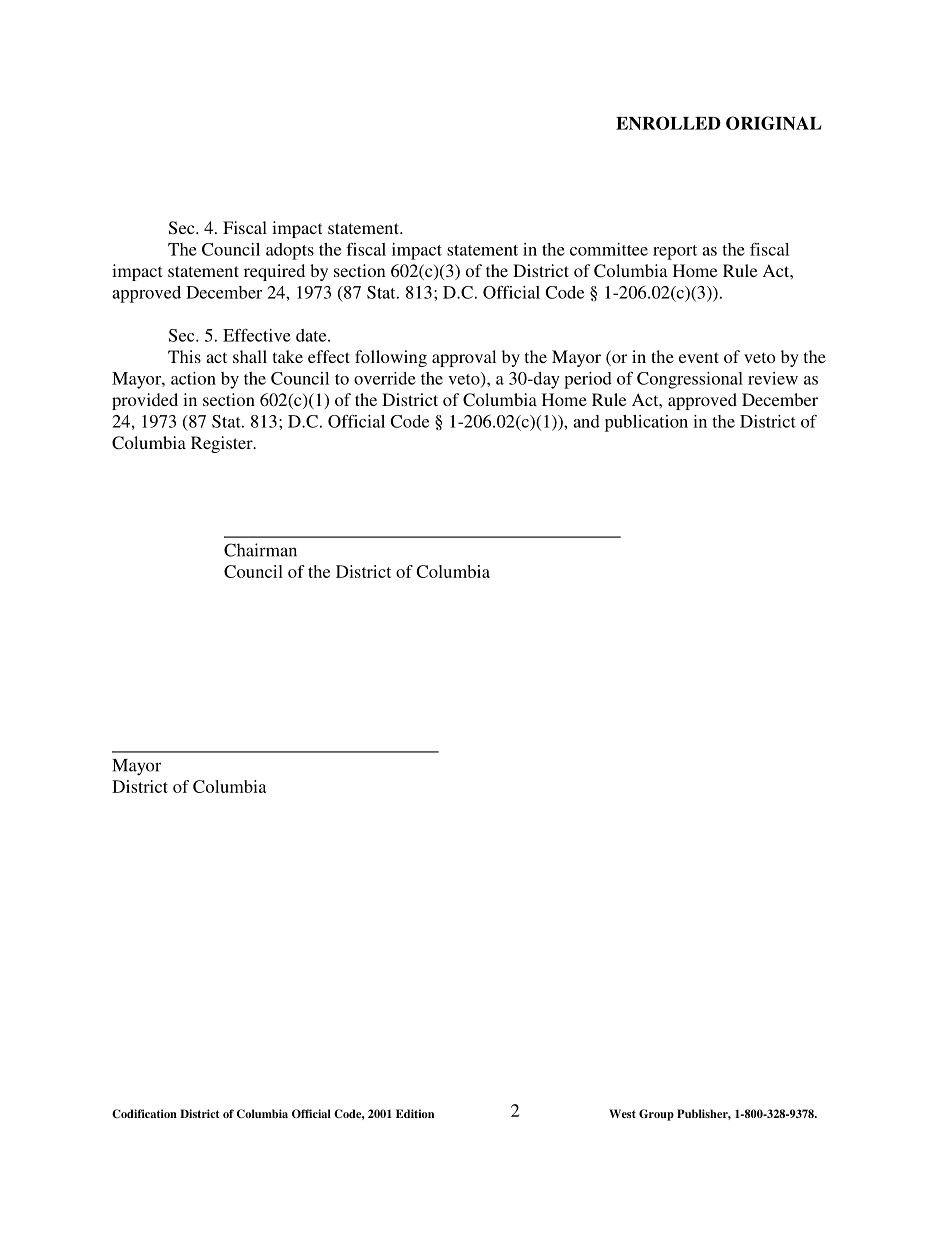 Image resolution: width=952 pixels, height=1233 pixels. I want to click on review, so click(773, 378).
